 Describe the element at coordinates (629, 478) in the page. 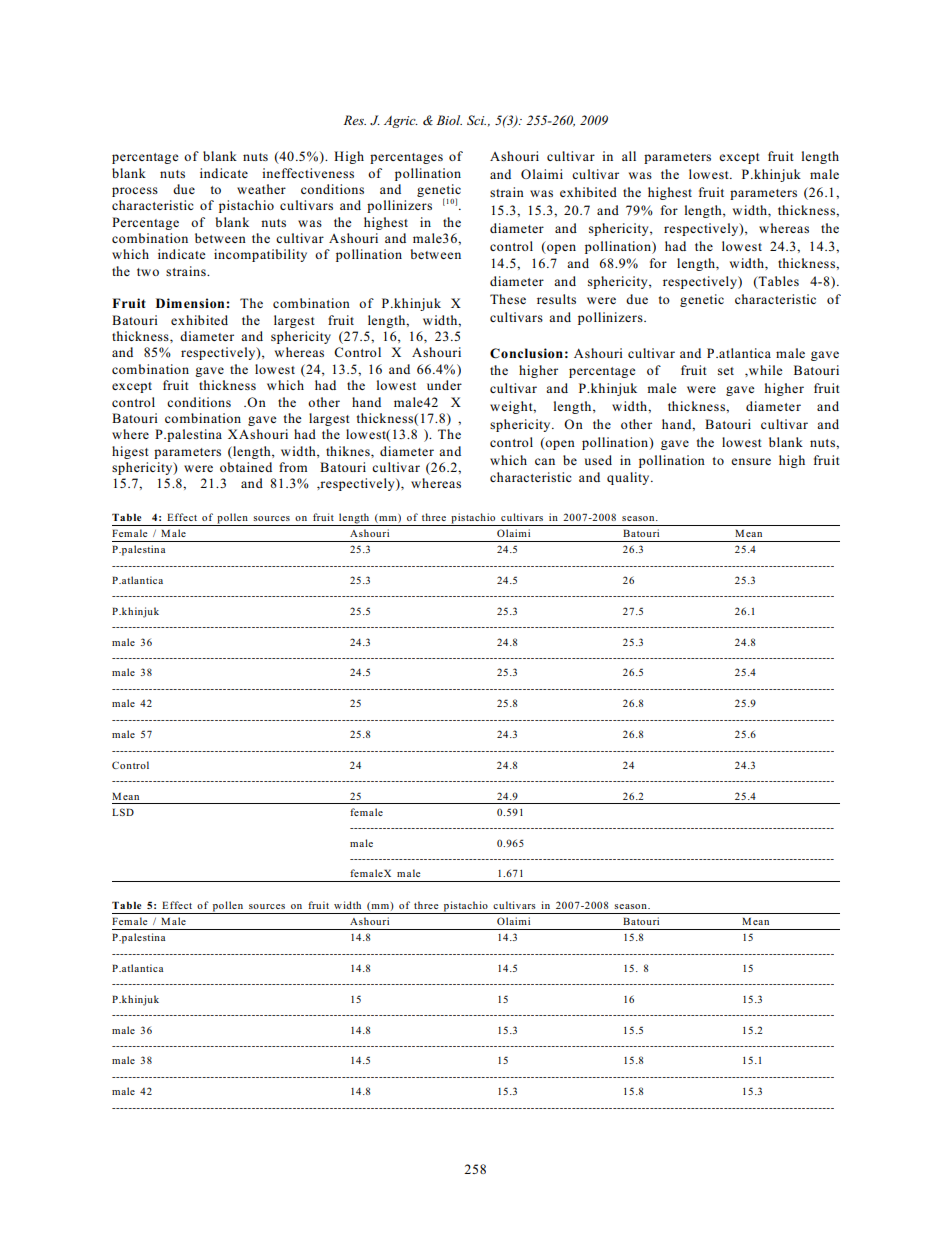

I see `quality` at that location.
